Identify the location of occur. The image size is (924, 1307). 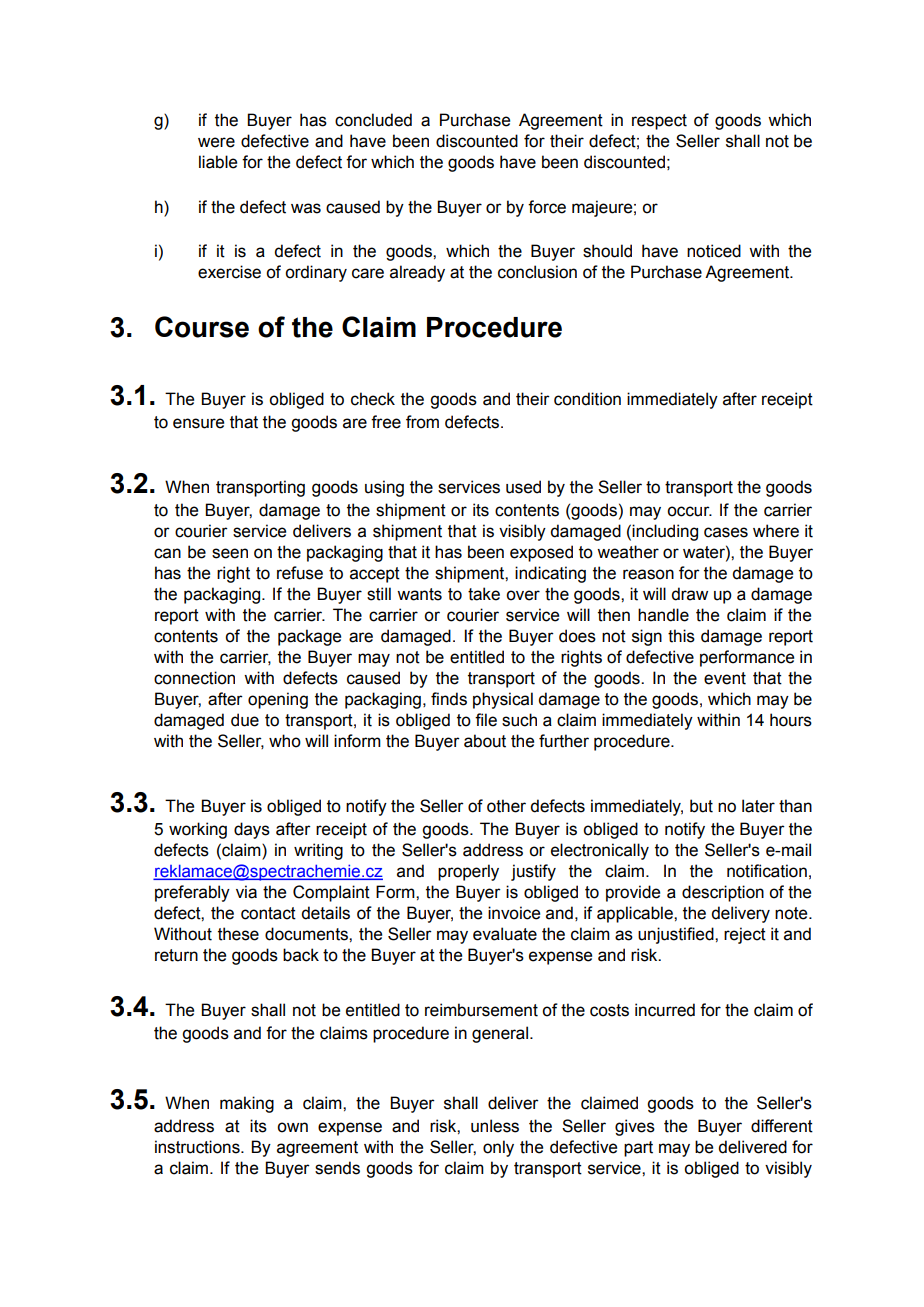
(689, 511).
